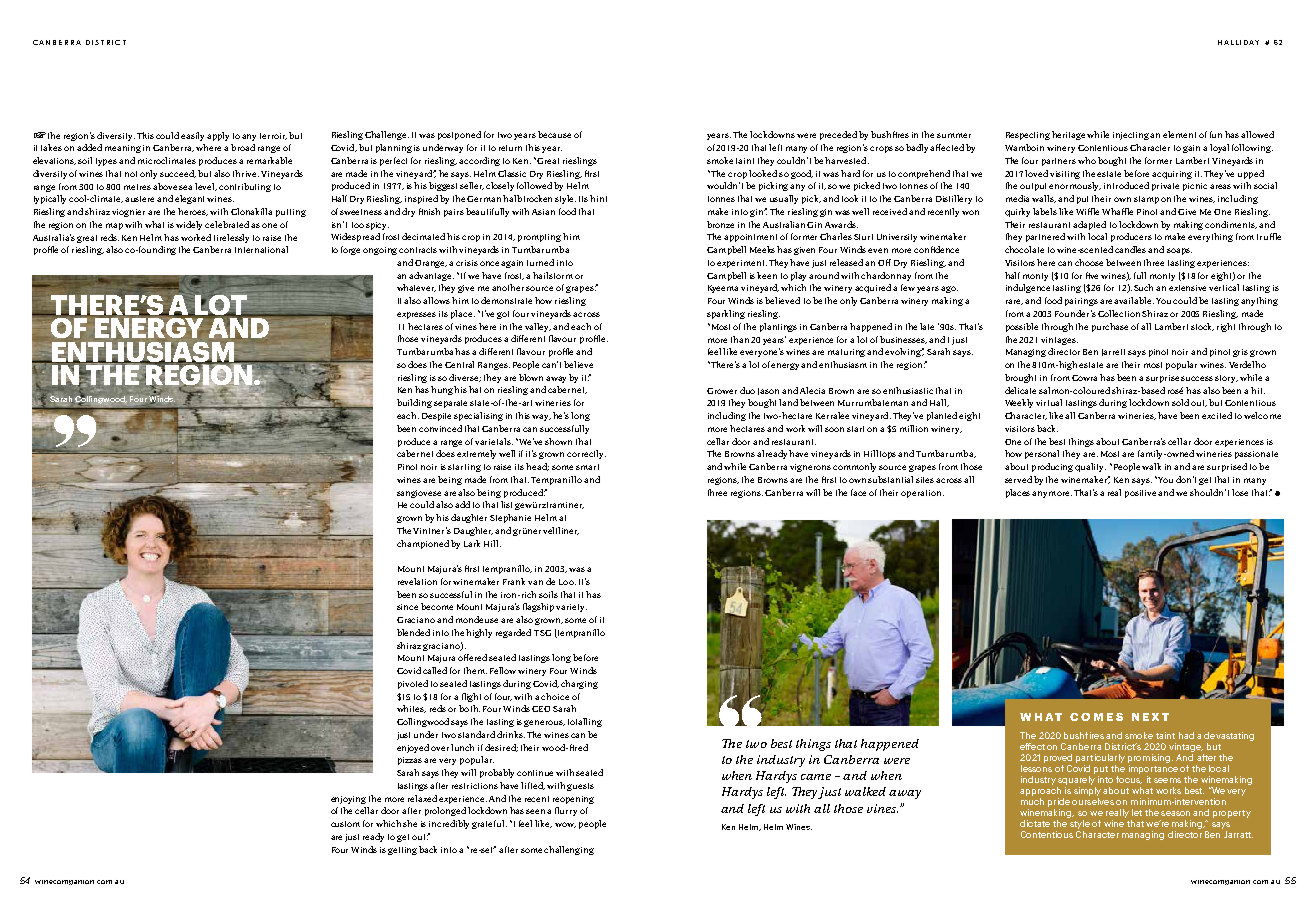  I want to click on positive, so click(1142, 494).
